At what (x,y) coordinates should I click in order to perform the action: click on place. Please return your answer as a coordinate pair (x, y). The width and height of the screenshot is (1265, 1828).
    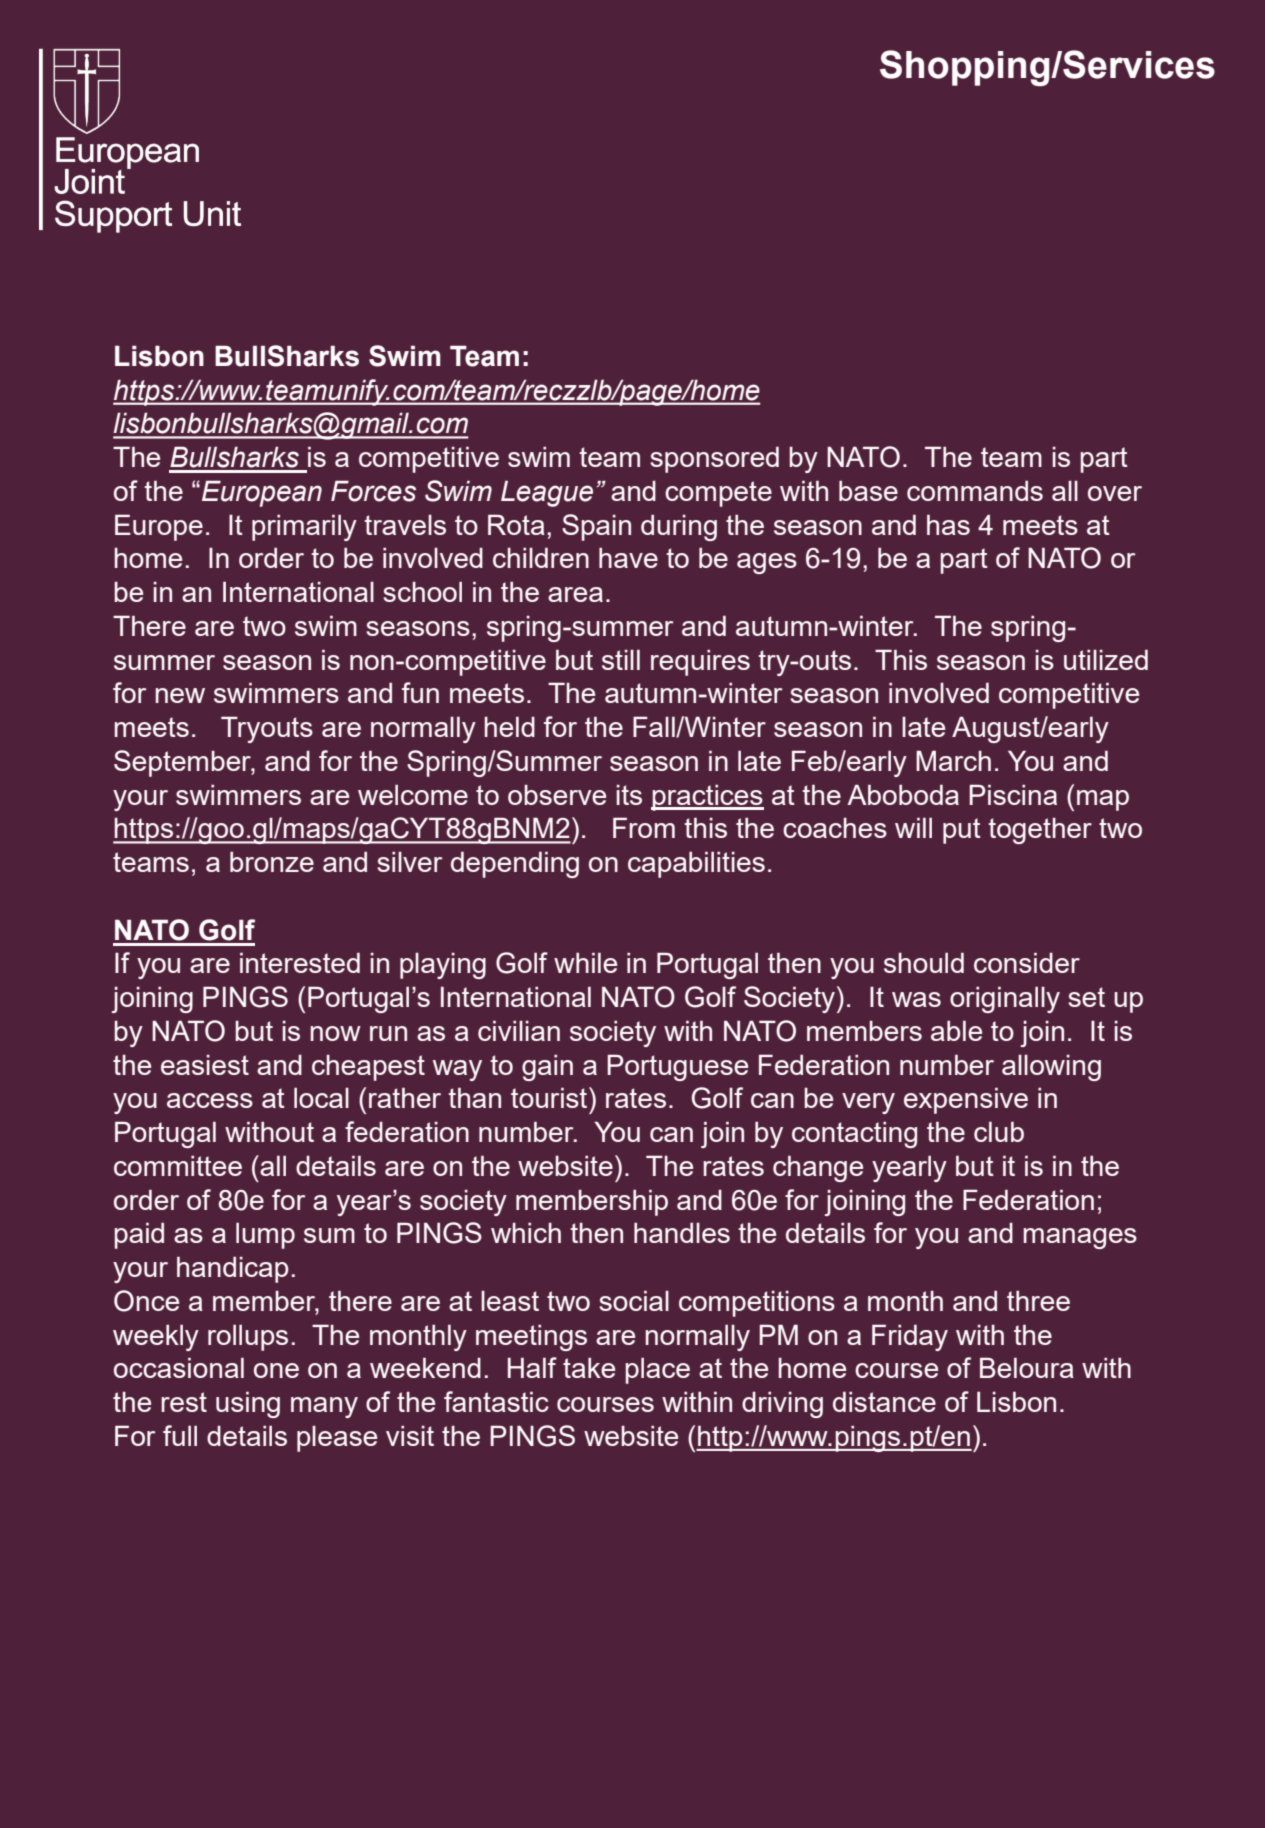
    Looking at the image, I should click on (658, 1371).
